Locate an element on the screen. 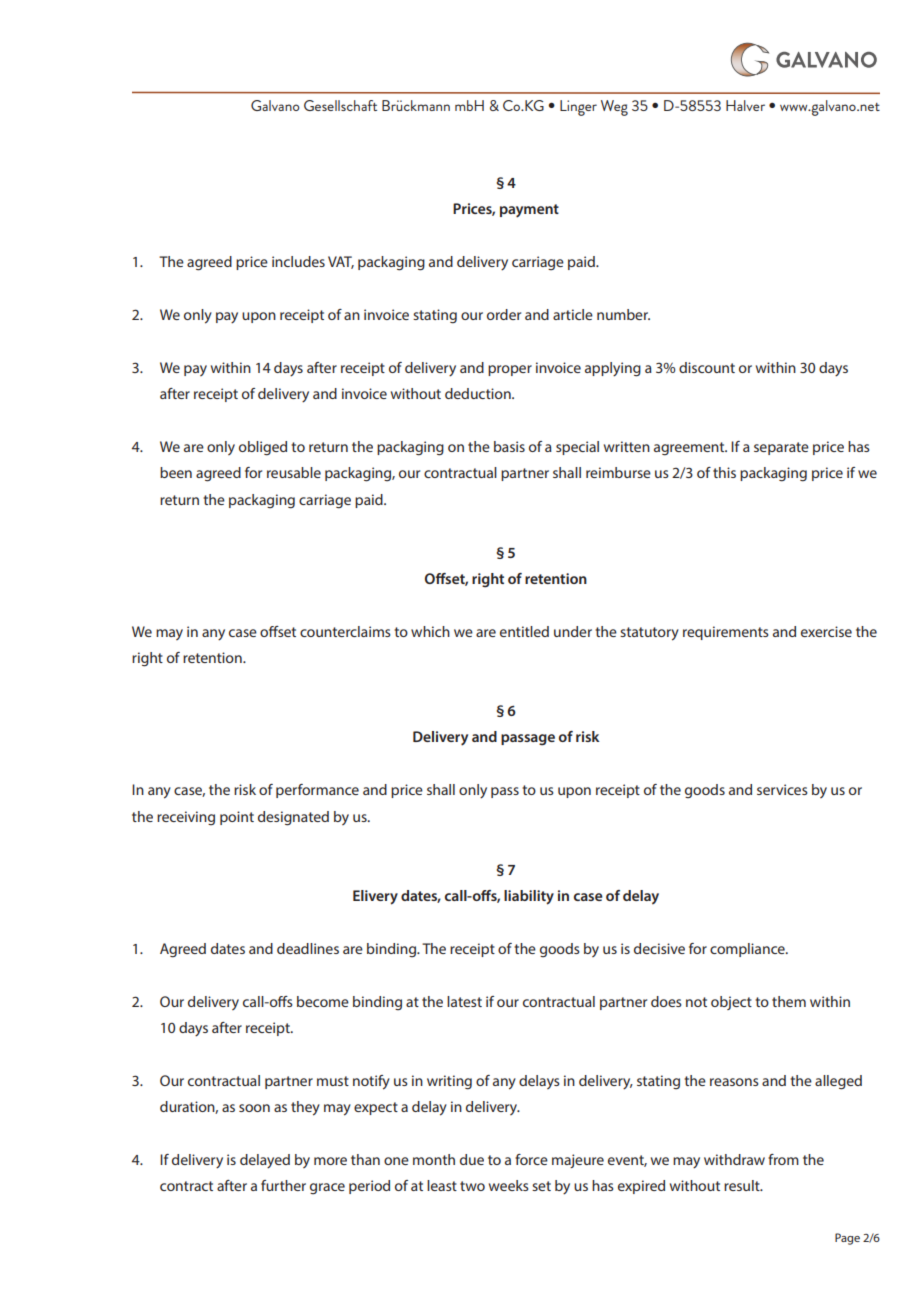 This screenshot has width=924, height=1308. Linger is located at coordinates (578, 108).
